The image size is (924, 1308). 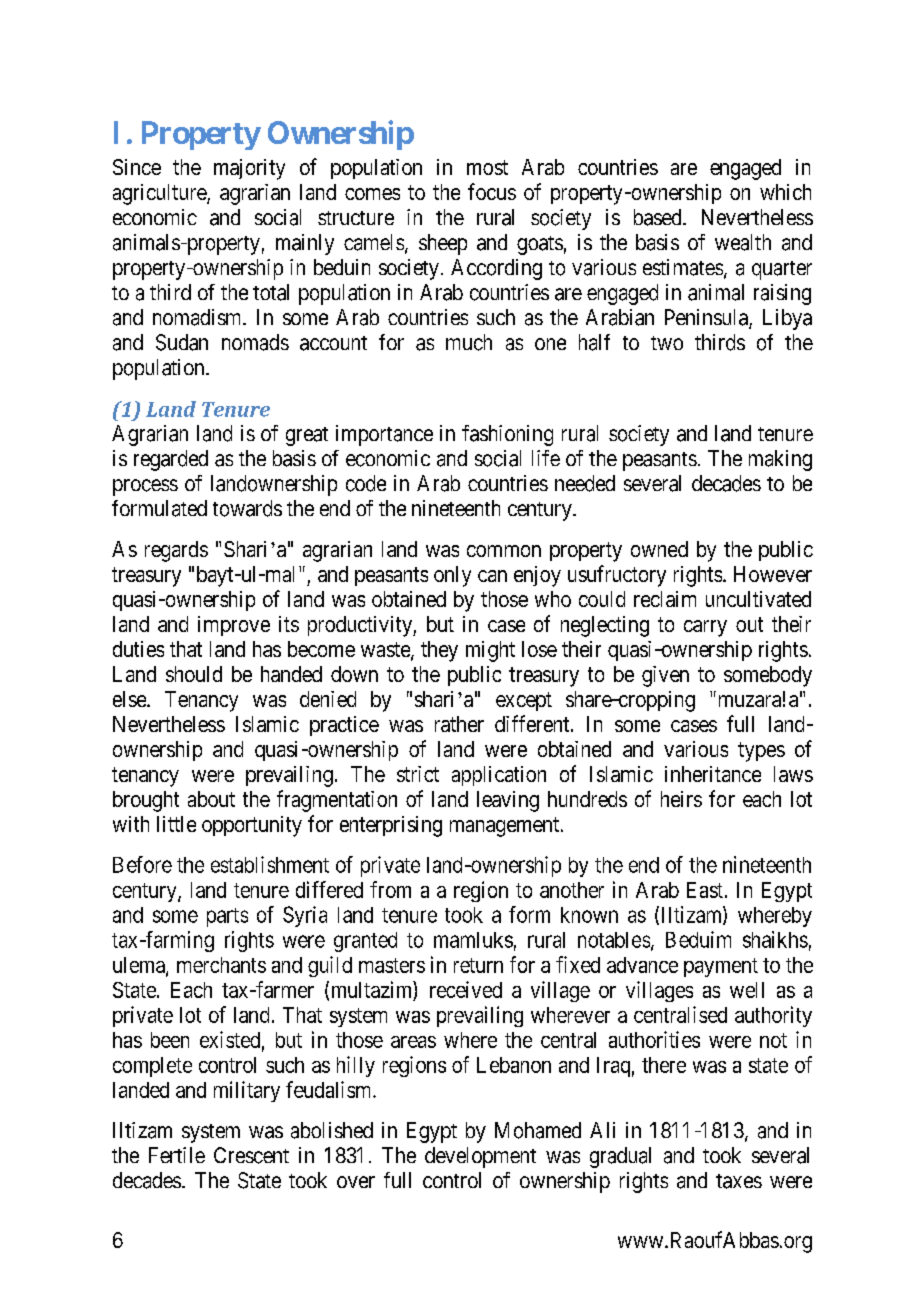 I want to click on heirs, so click(x=681, y=799).
